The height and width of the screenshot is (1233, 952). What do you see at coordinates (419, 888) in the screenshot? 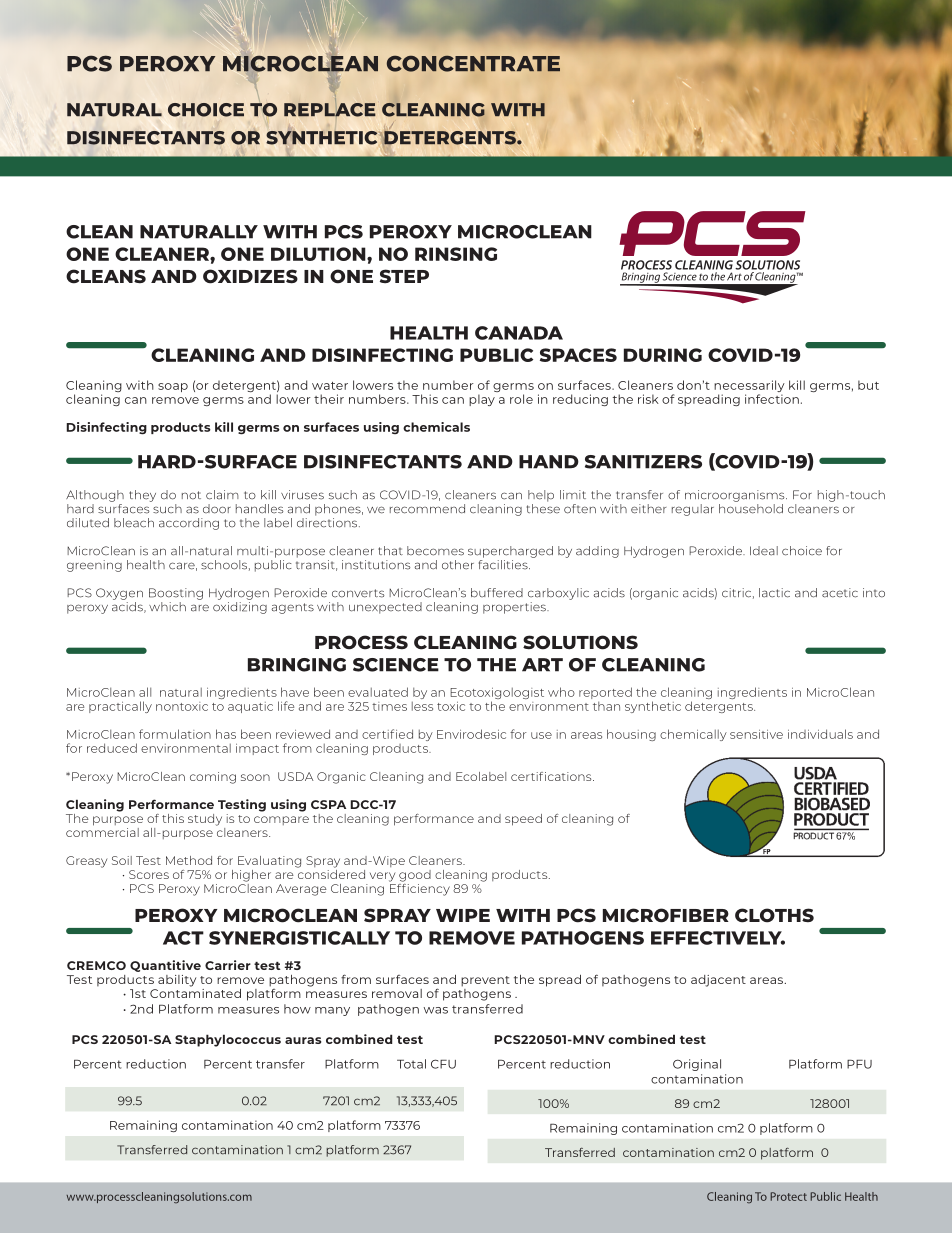
I see `Efficiency` at bounding box center [419, 888].
